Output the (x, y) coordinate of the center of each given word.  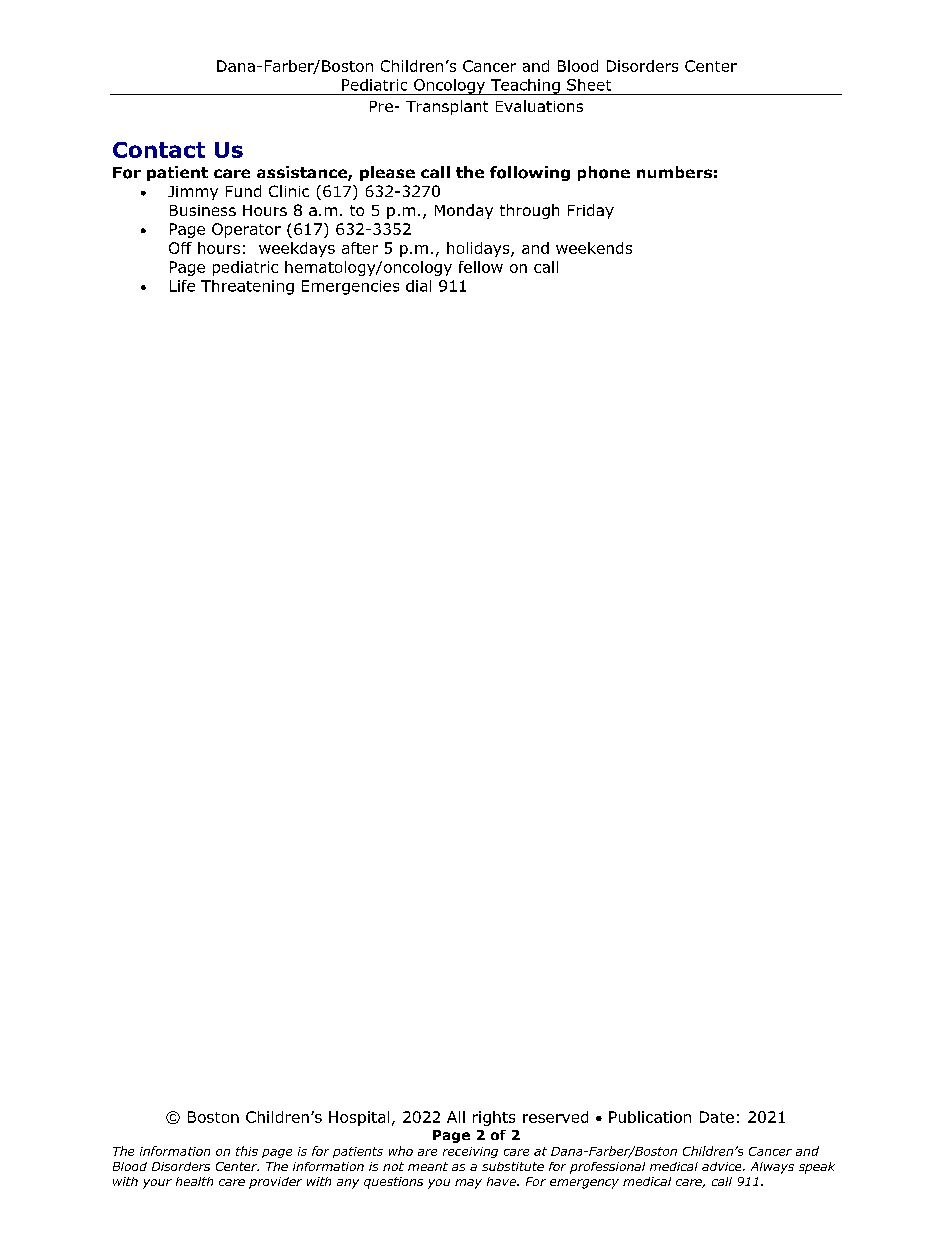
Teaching (525, 87)
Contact (159, 150)
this (247, 1151)
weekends (594, 248)
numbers (674, 172)
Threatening (247, 287)
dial (418, 286)
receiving (470, 1152)
